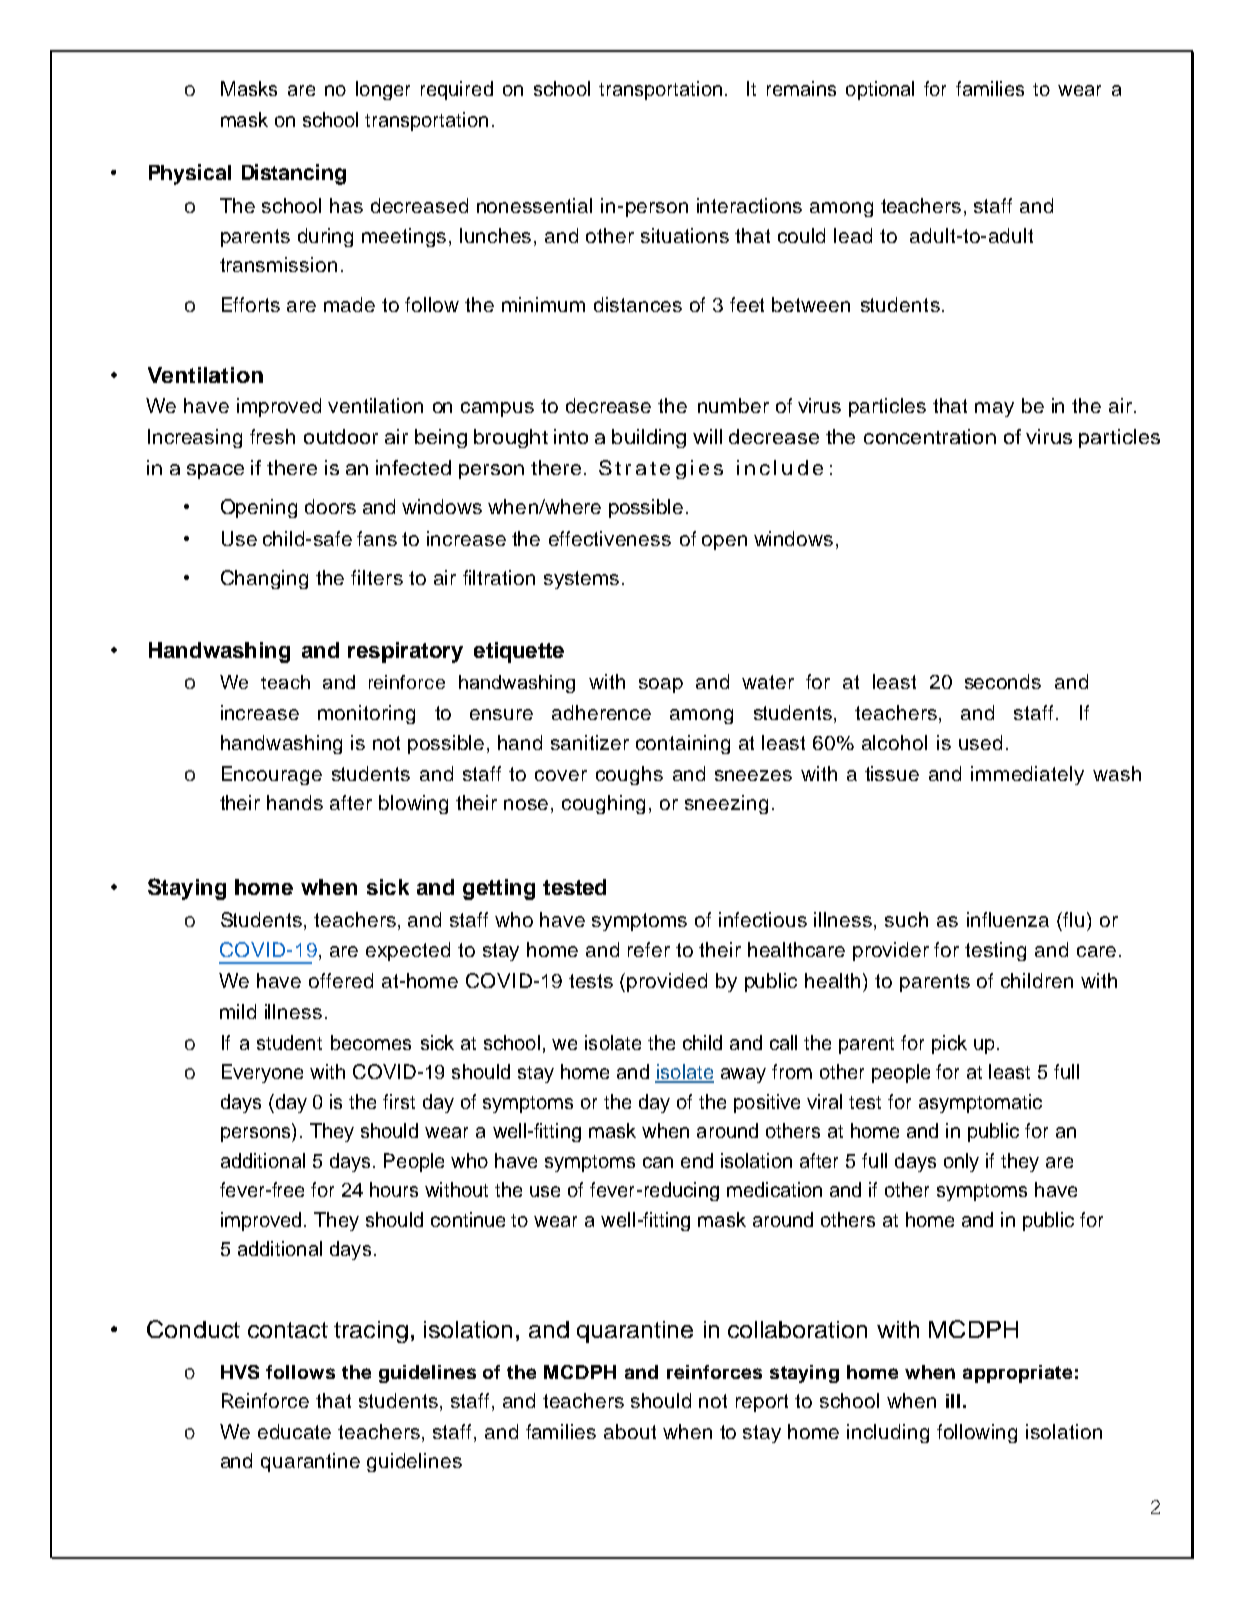 This screenshot has height=1606, width=1241. What do you see at coordinates (892, 773) in the screenshot?
I see `tissue` at bounding box center [892, 773].
